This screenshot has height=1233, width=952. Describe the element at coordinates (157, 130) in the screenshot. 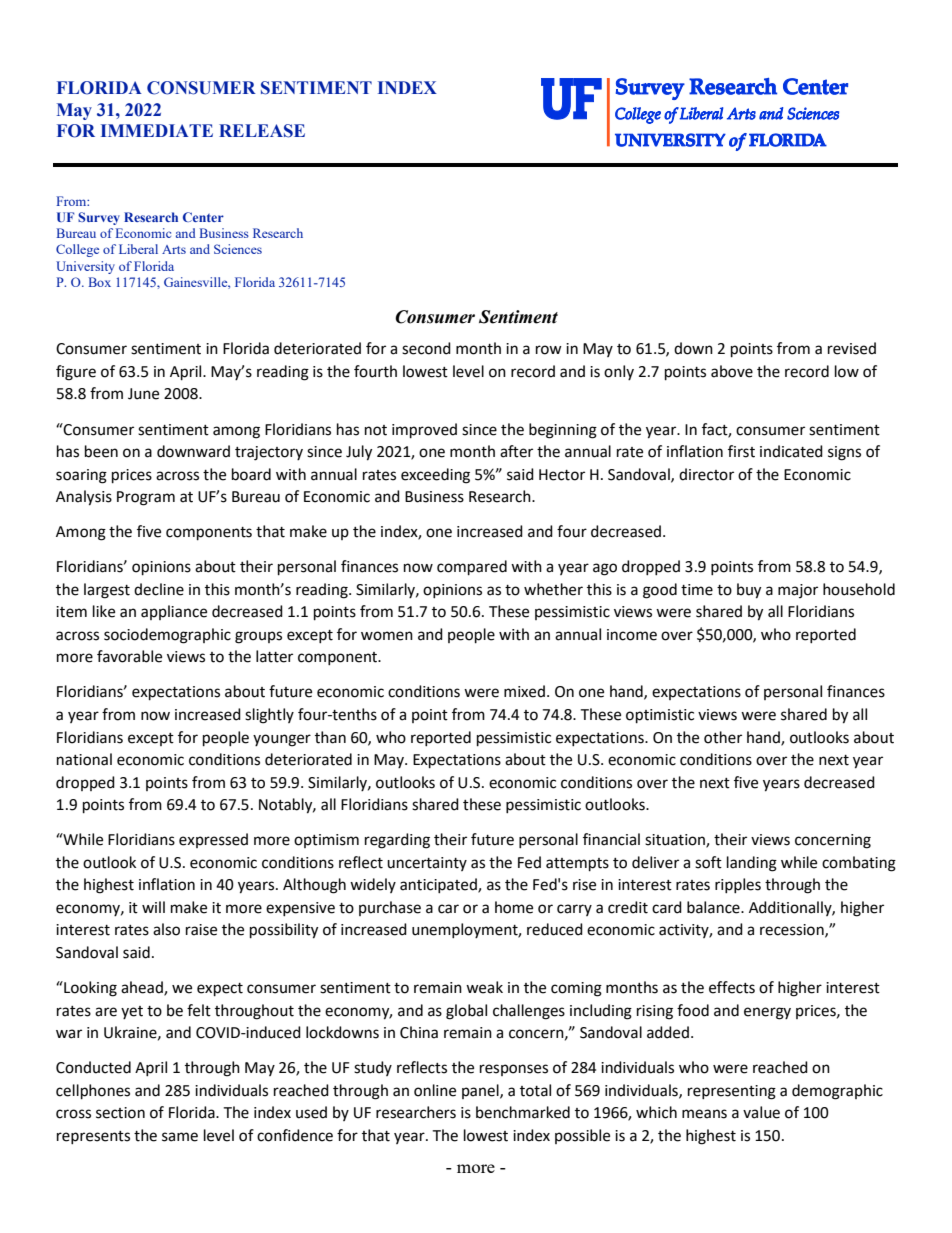

I see `IMMEDIATE` at that location.
